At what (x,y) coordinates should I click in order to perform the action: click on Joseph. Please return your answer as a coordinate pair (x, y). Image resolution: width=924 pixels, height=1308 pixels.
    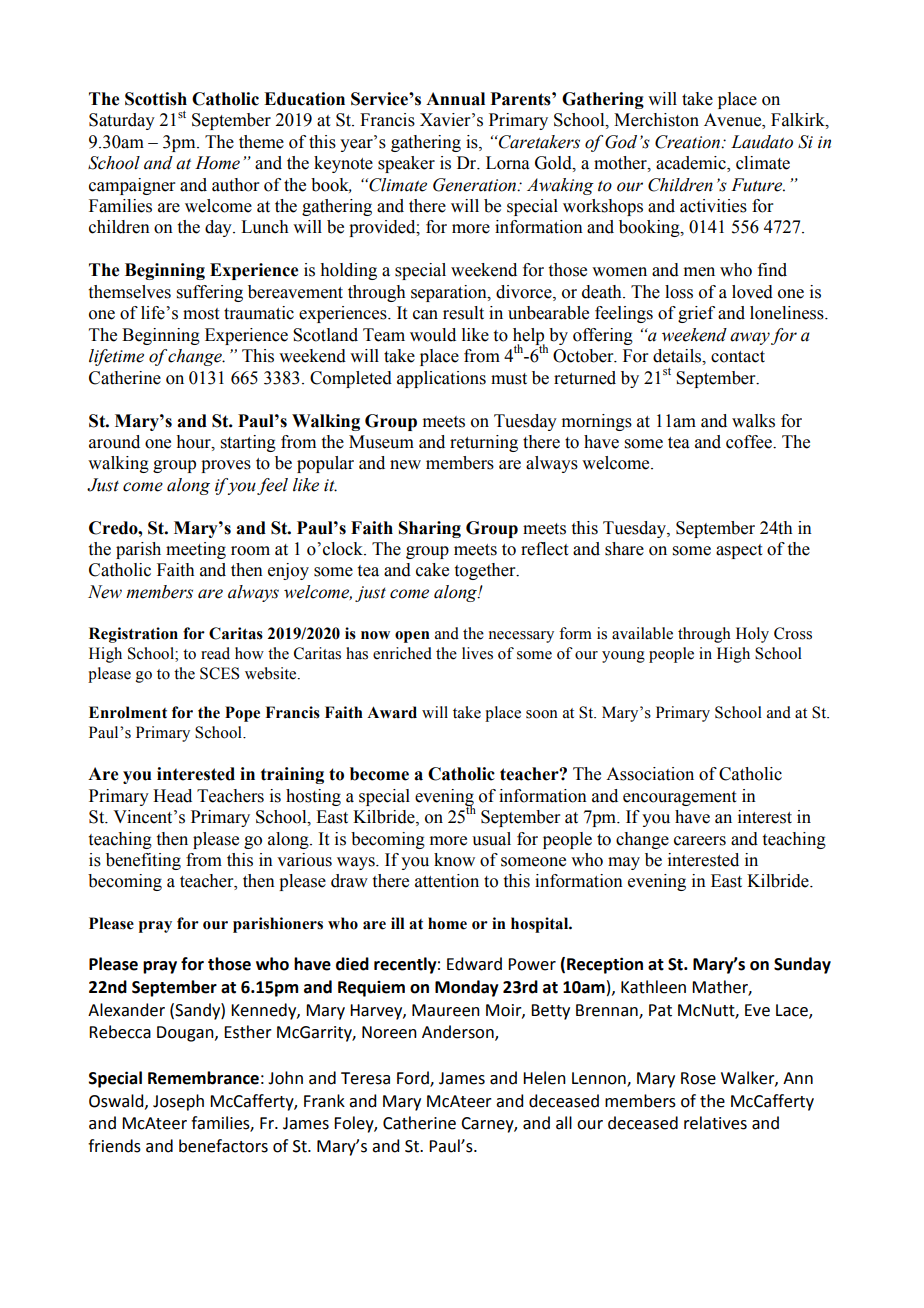
    Looking at the image, I should click on (178, 1102).
